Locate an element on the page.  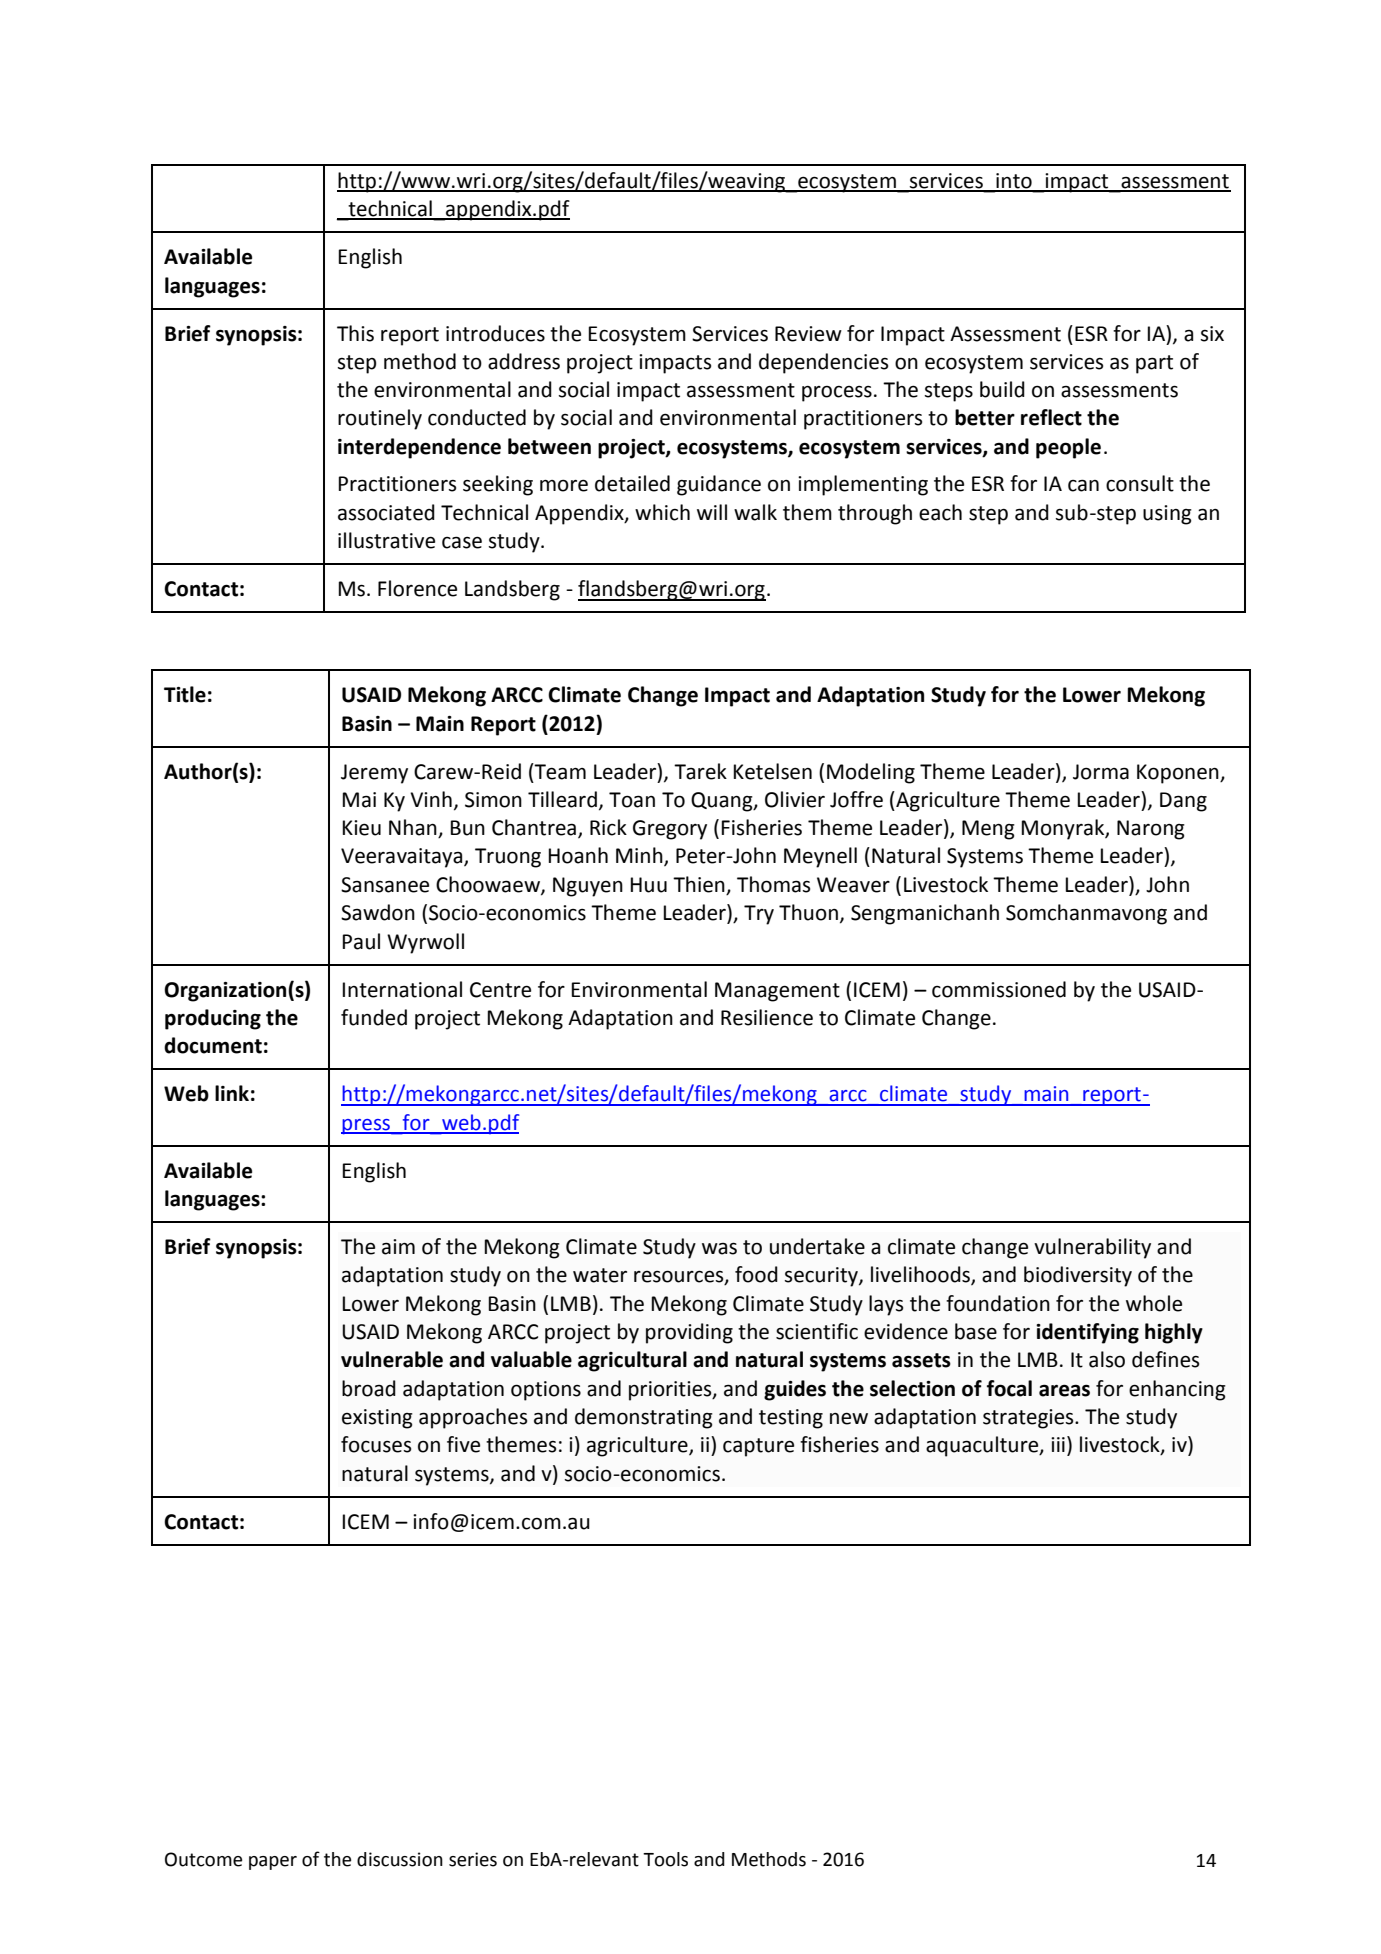
Jeremy is located at coordinates (374, 774).
